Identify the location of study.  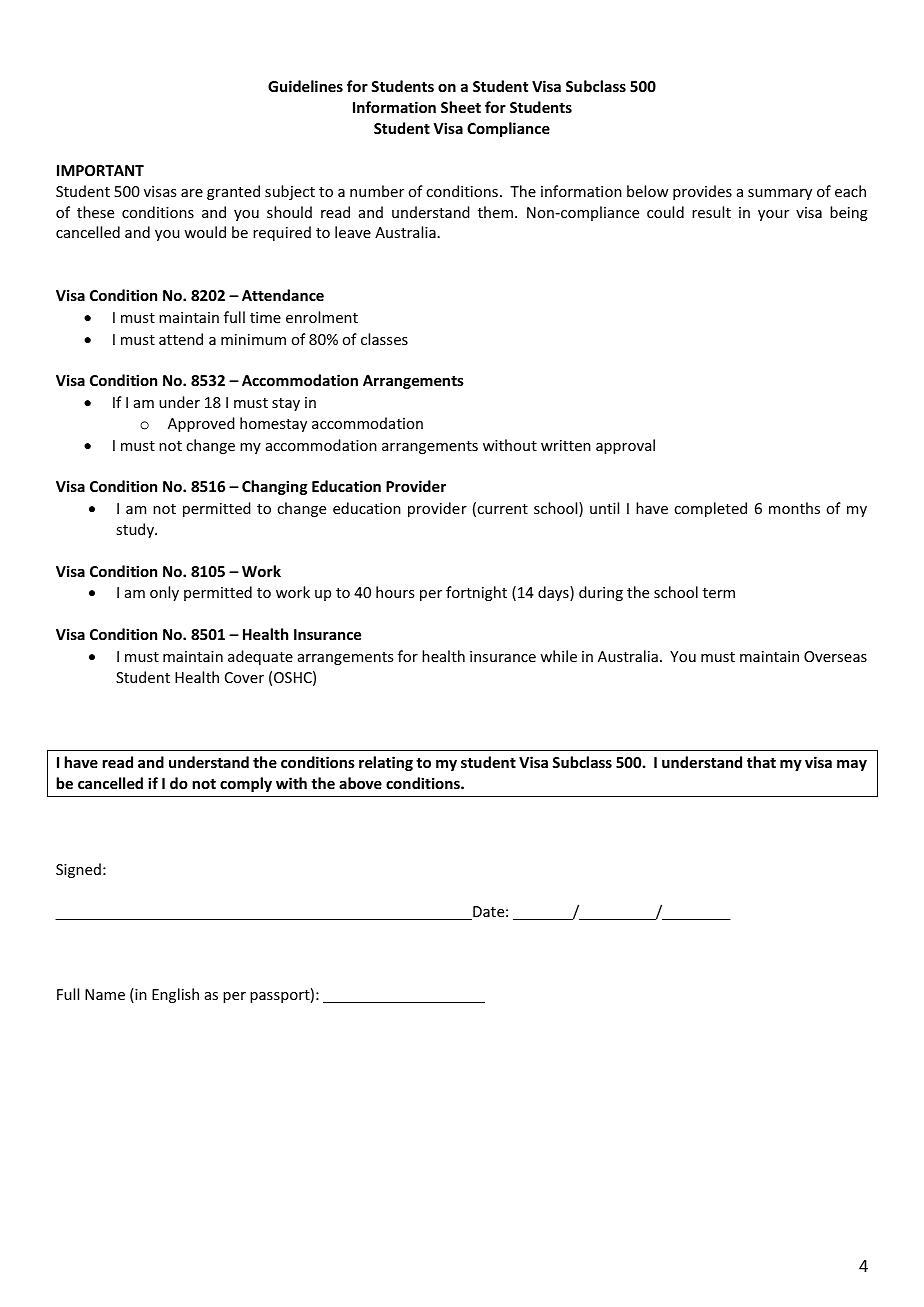
(136, 530).
